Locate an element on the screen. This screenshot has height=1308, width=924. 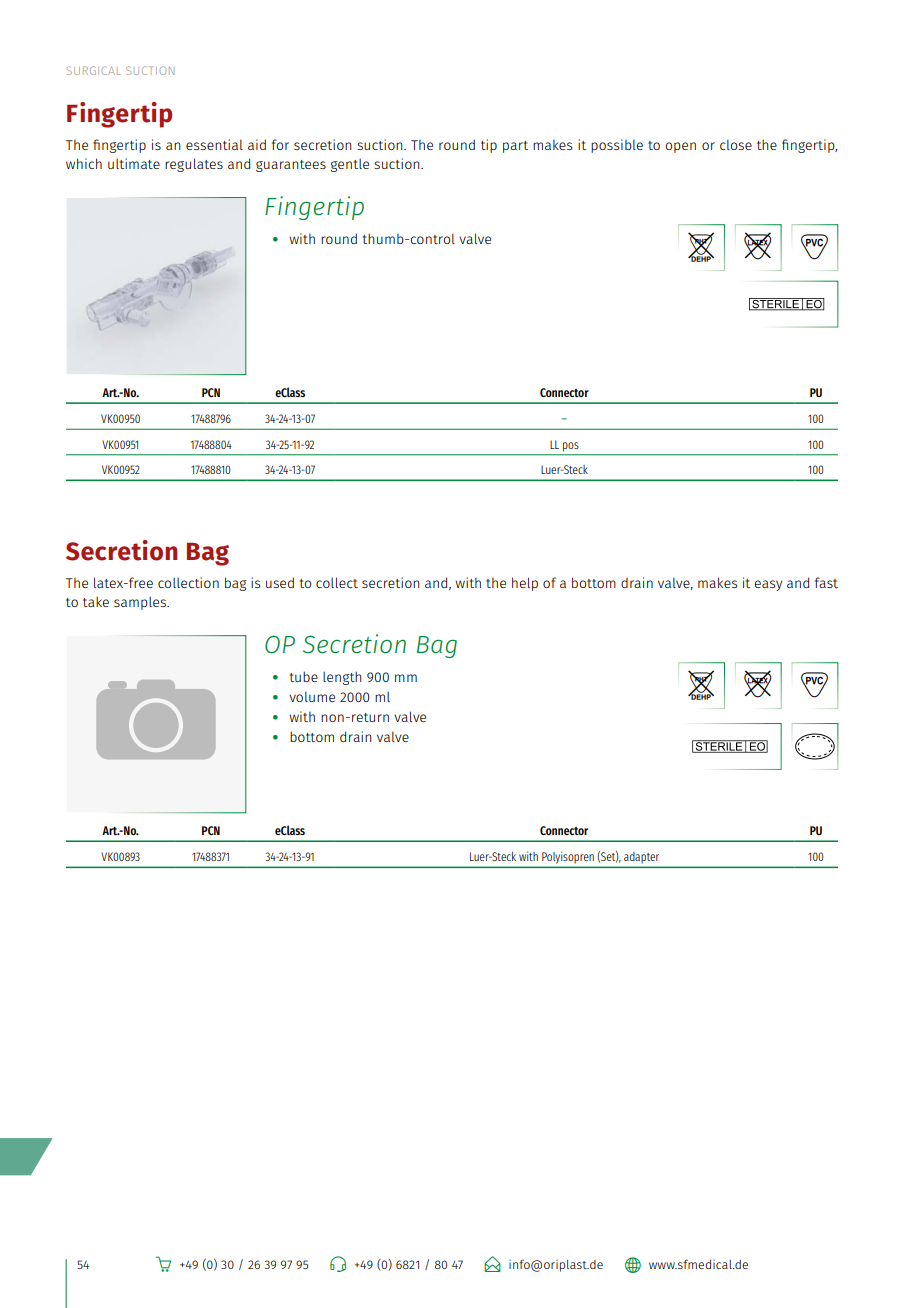
used is located at coordinates (280, 582).
